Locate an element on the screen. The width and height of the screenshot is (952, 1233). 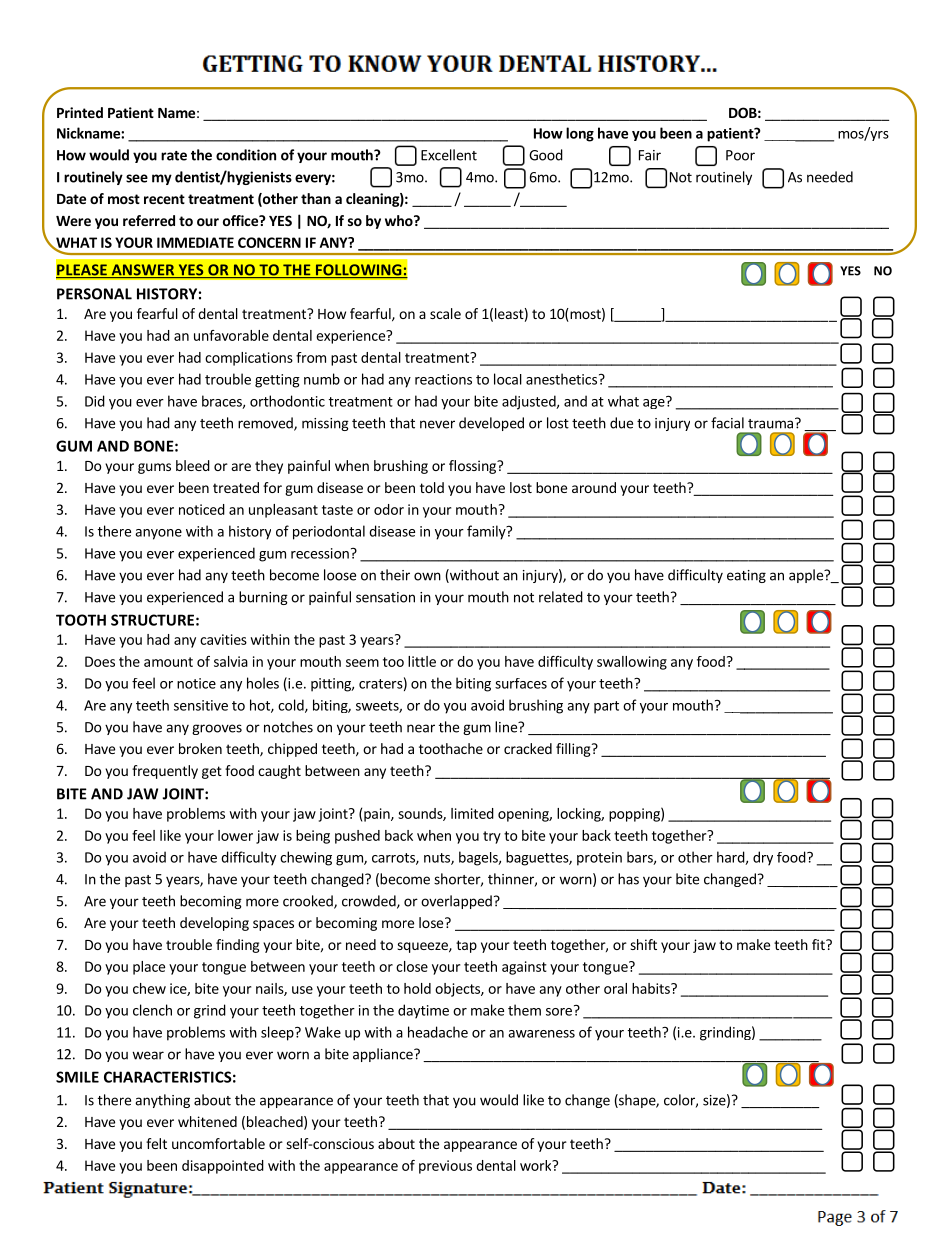
previous is located at coordinates (445, 1167).
